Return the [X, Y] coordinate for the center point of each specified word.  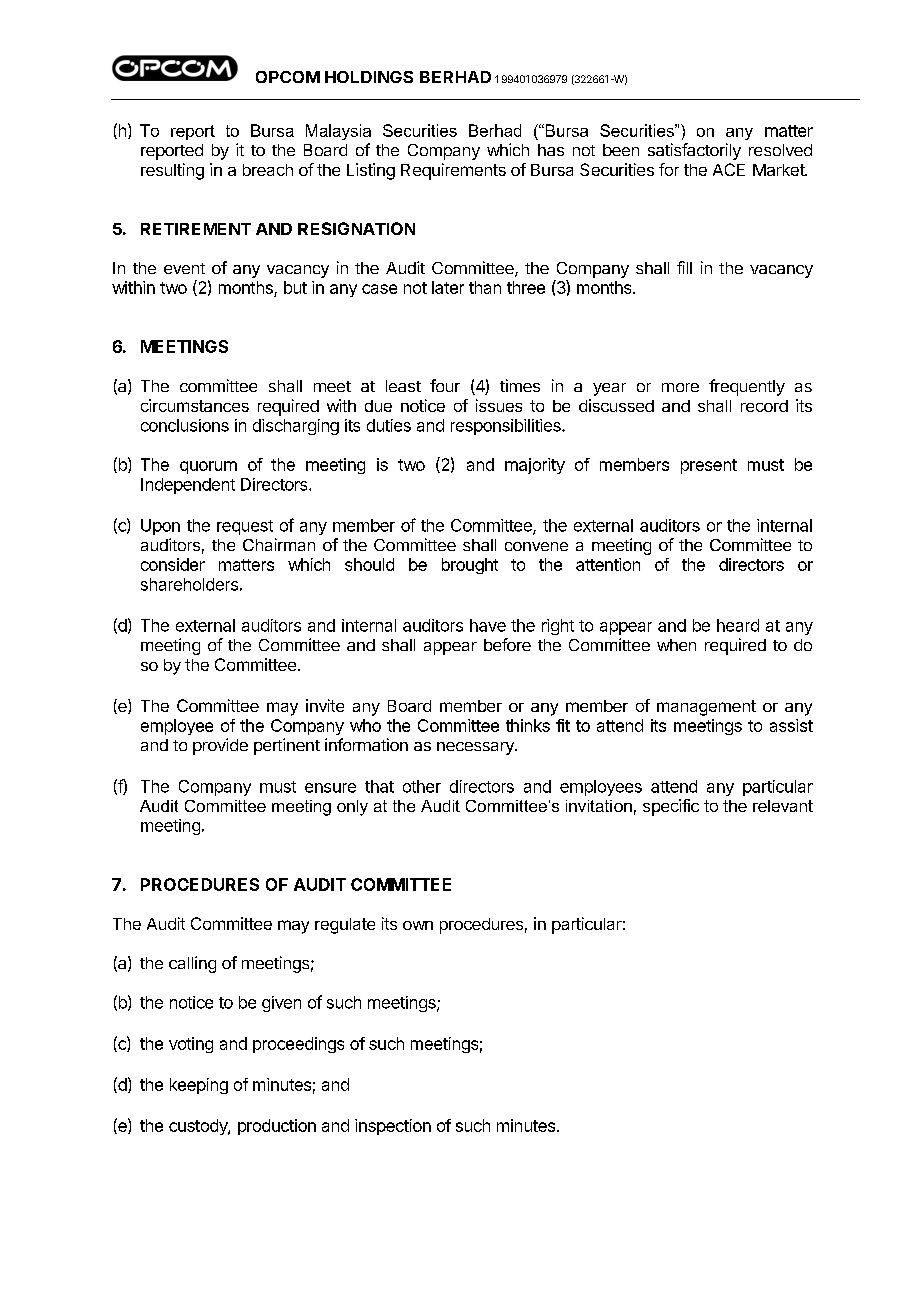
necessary [476, 748]
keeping [199, 1086]
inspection [393, 1127]
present [709, 466]
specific [671, 807]
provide [220, 746]
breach [268, 170]
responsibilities [507, 427]
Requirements [453, 171]
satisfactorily [694, 151]
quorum [208, 467]
